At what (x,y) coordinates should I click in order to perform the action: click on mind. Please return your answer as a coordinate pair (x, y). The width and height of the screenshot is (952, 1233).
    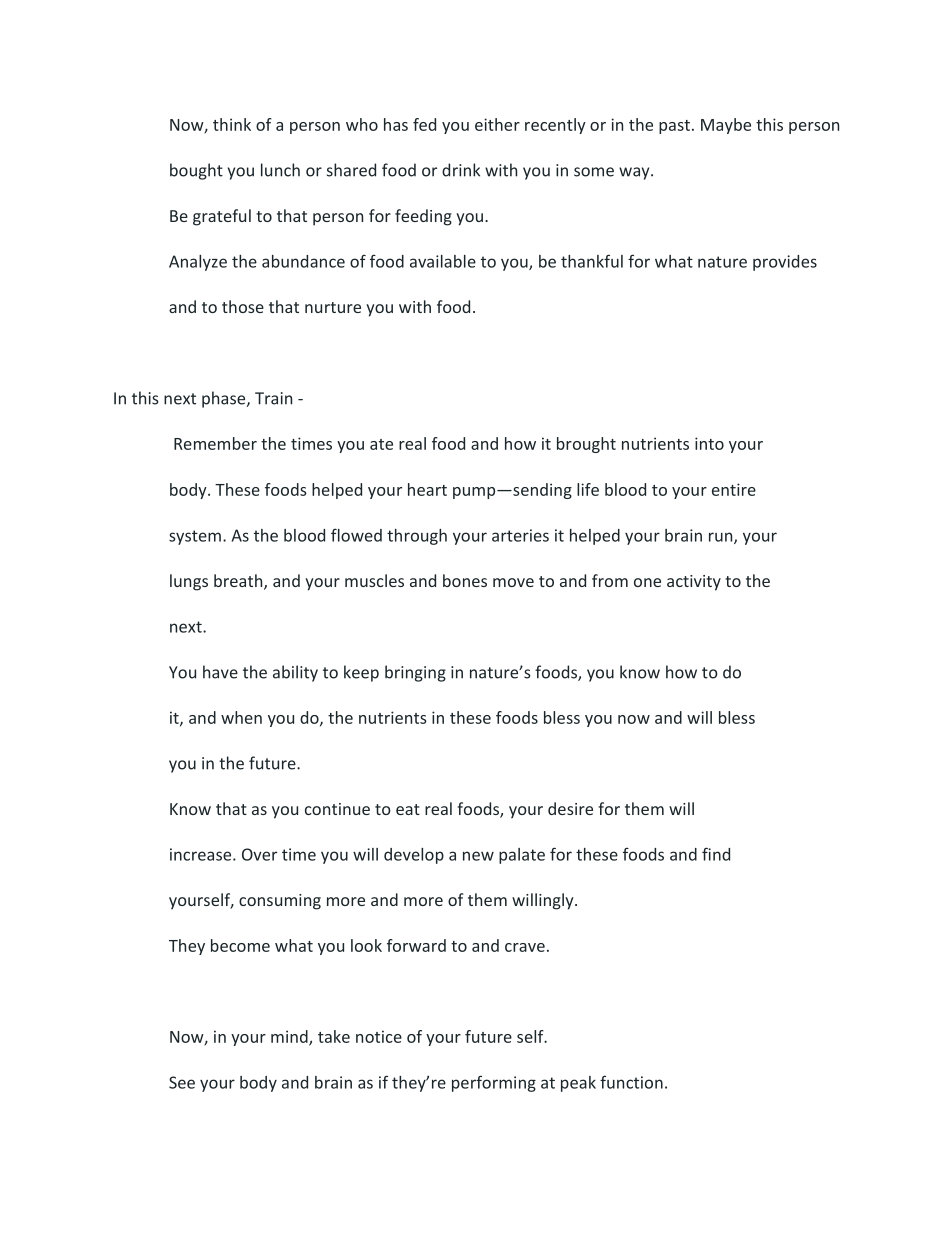
    Looking at the image, I should click on (290, 1037).
